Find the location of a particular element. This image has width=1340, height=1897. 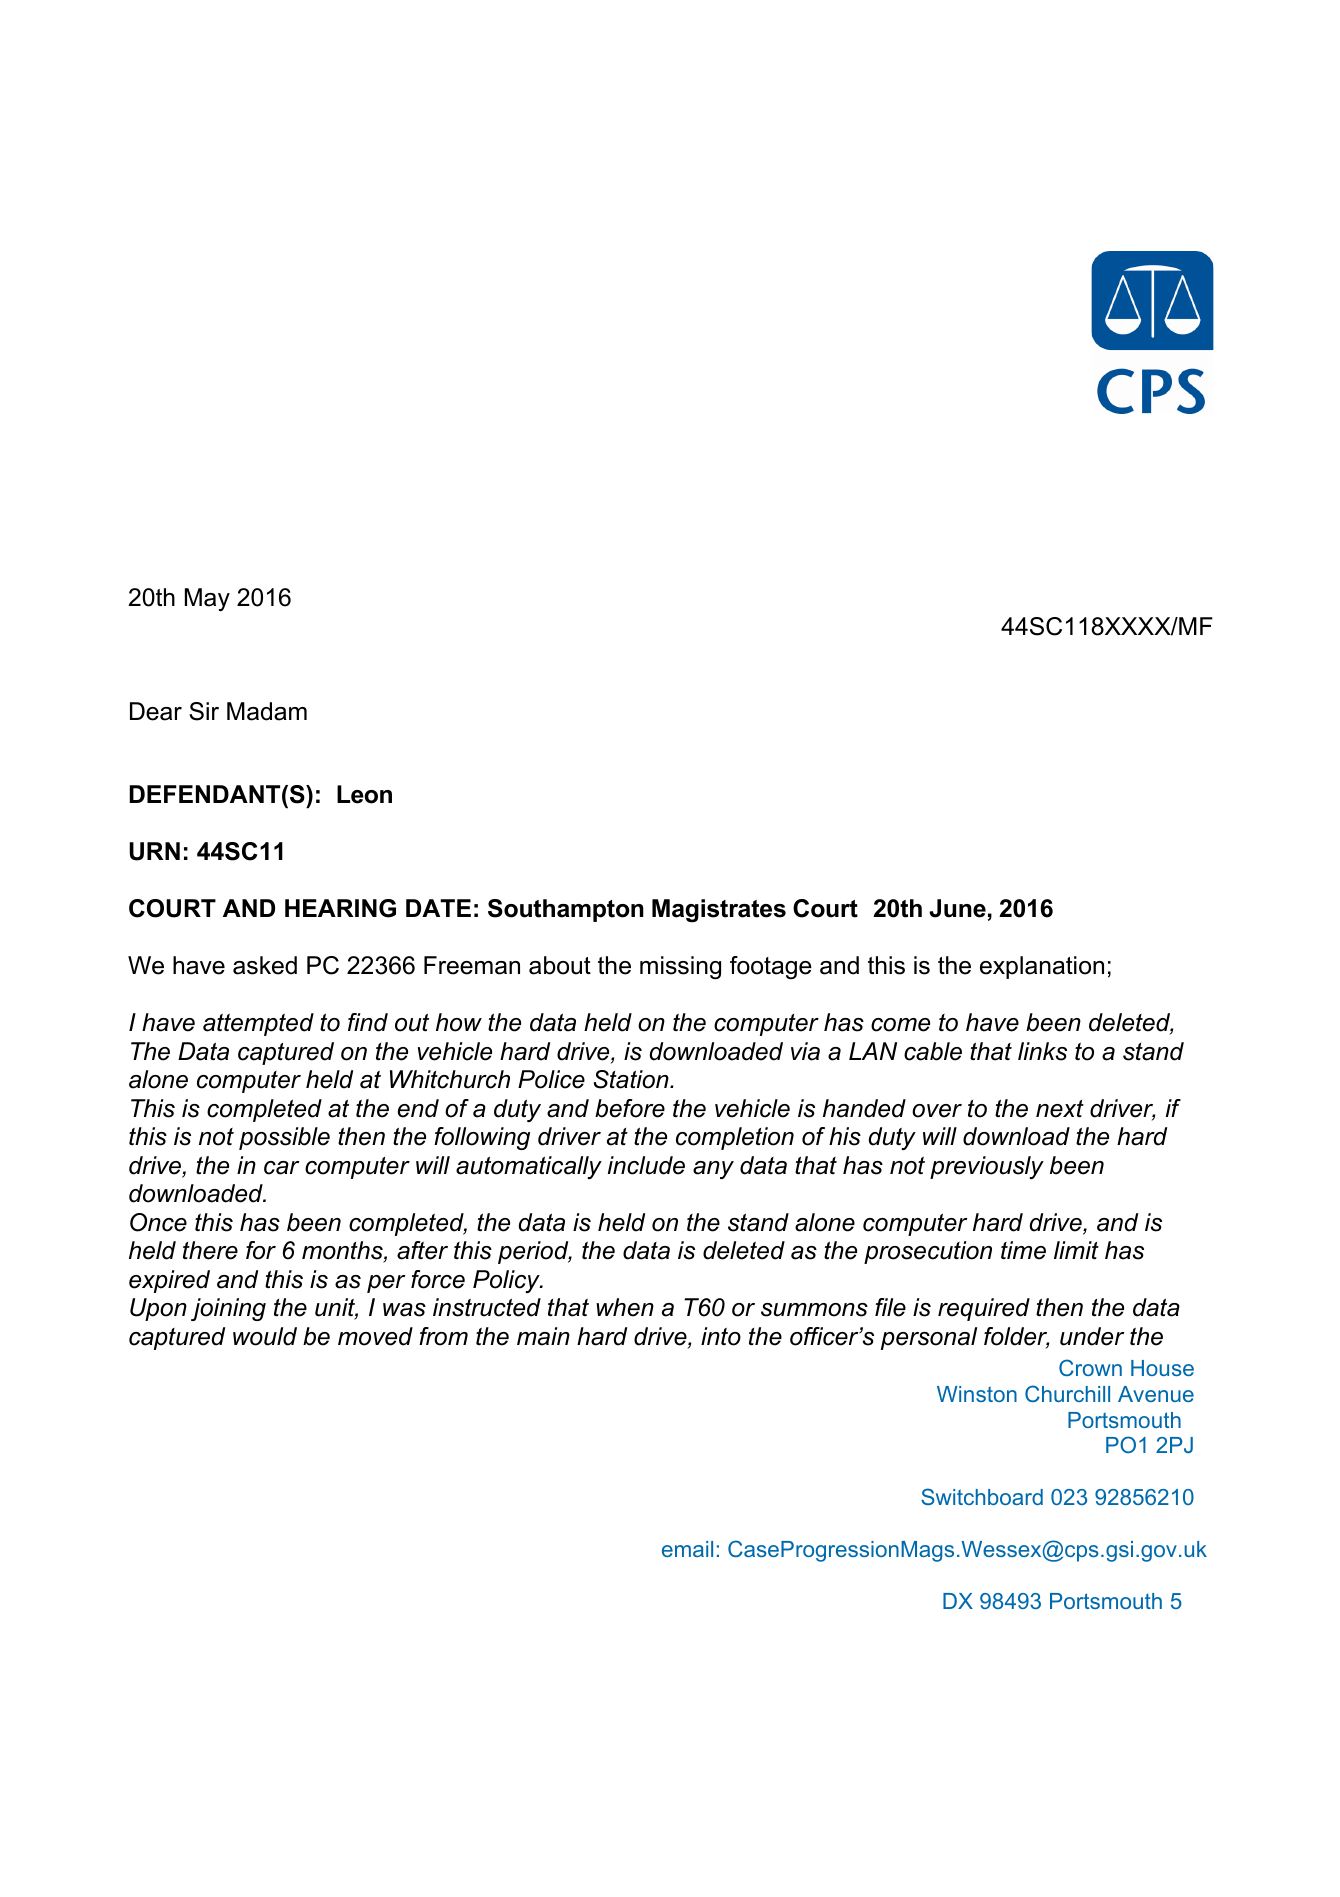

when is located at coordinates (625, 1307).
